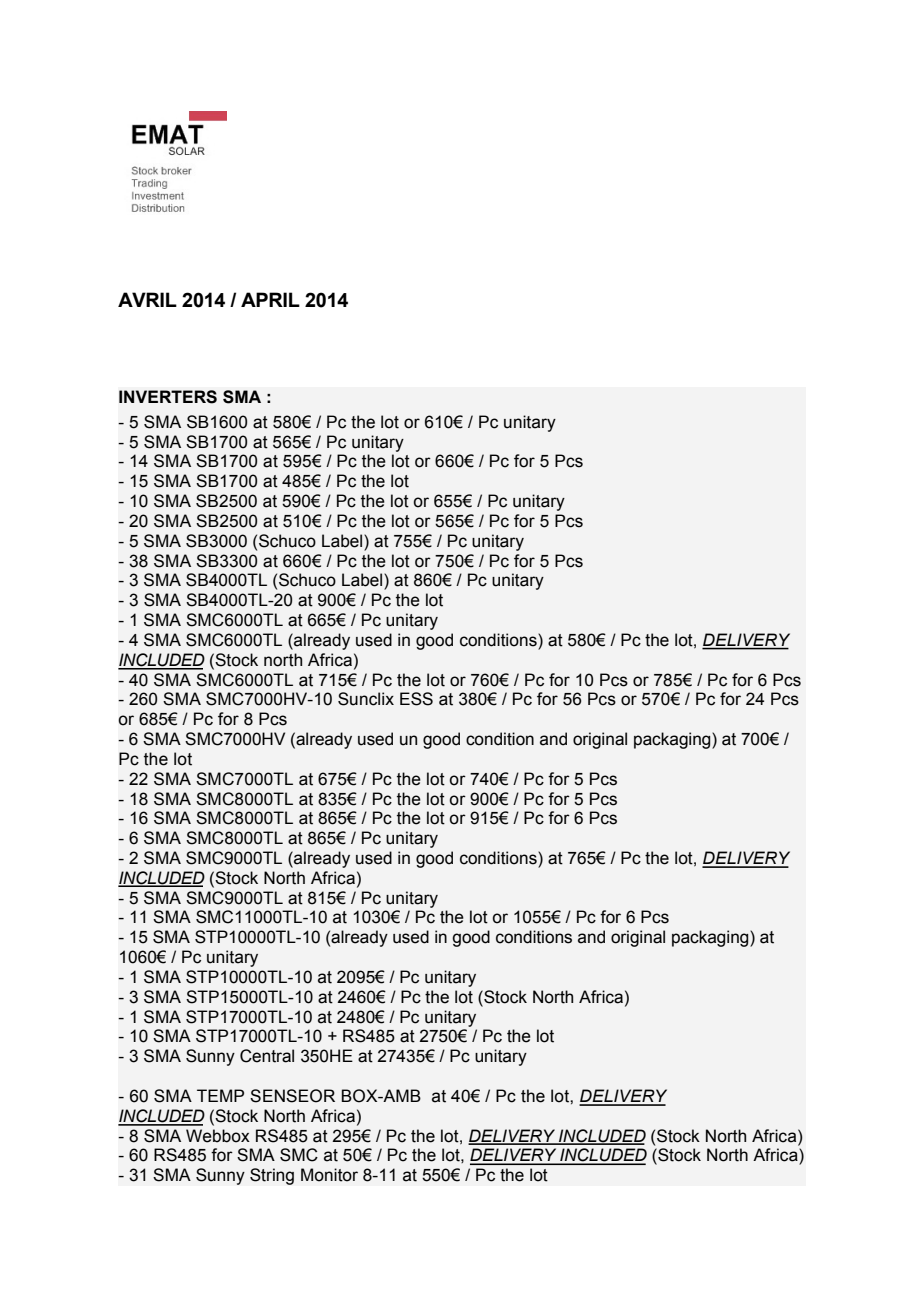 This page has width=924, height=1308. What do you see at coordinates (168, 397) in the page?
I see `INVERTERS` at bounding box center [168, 397].
